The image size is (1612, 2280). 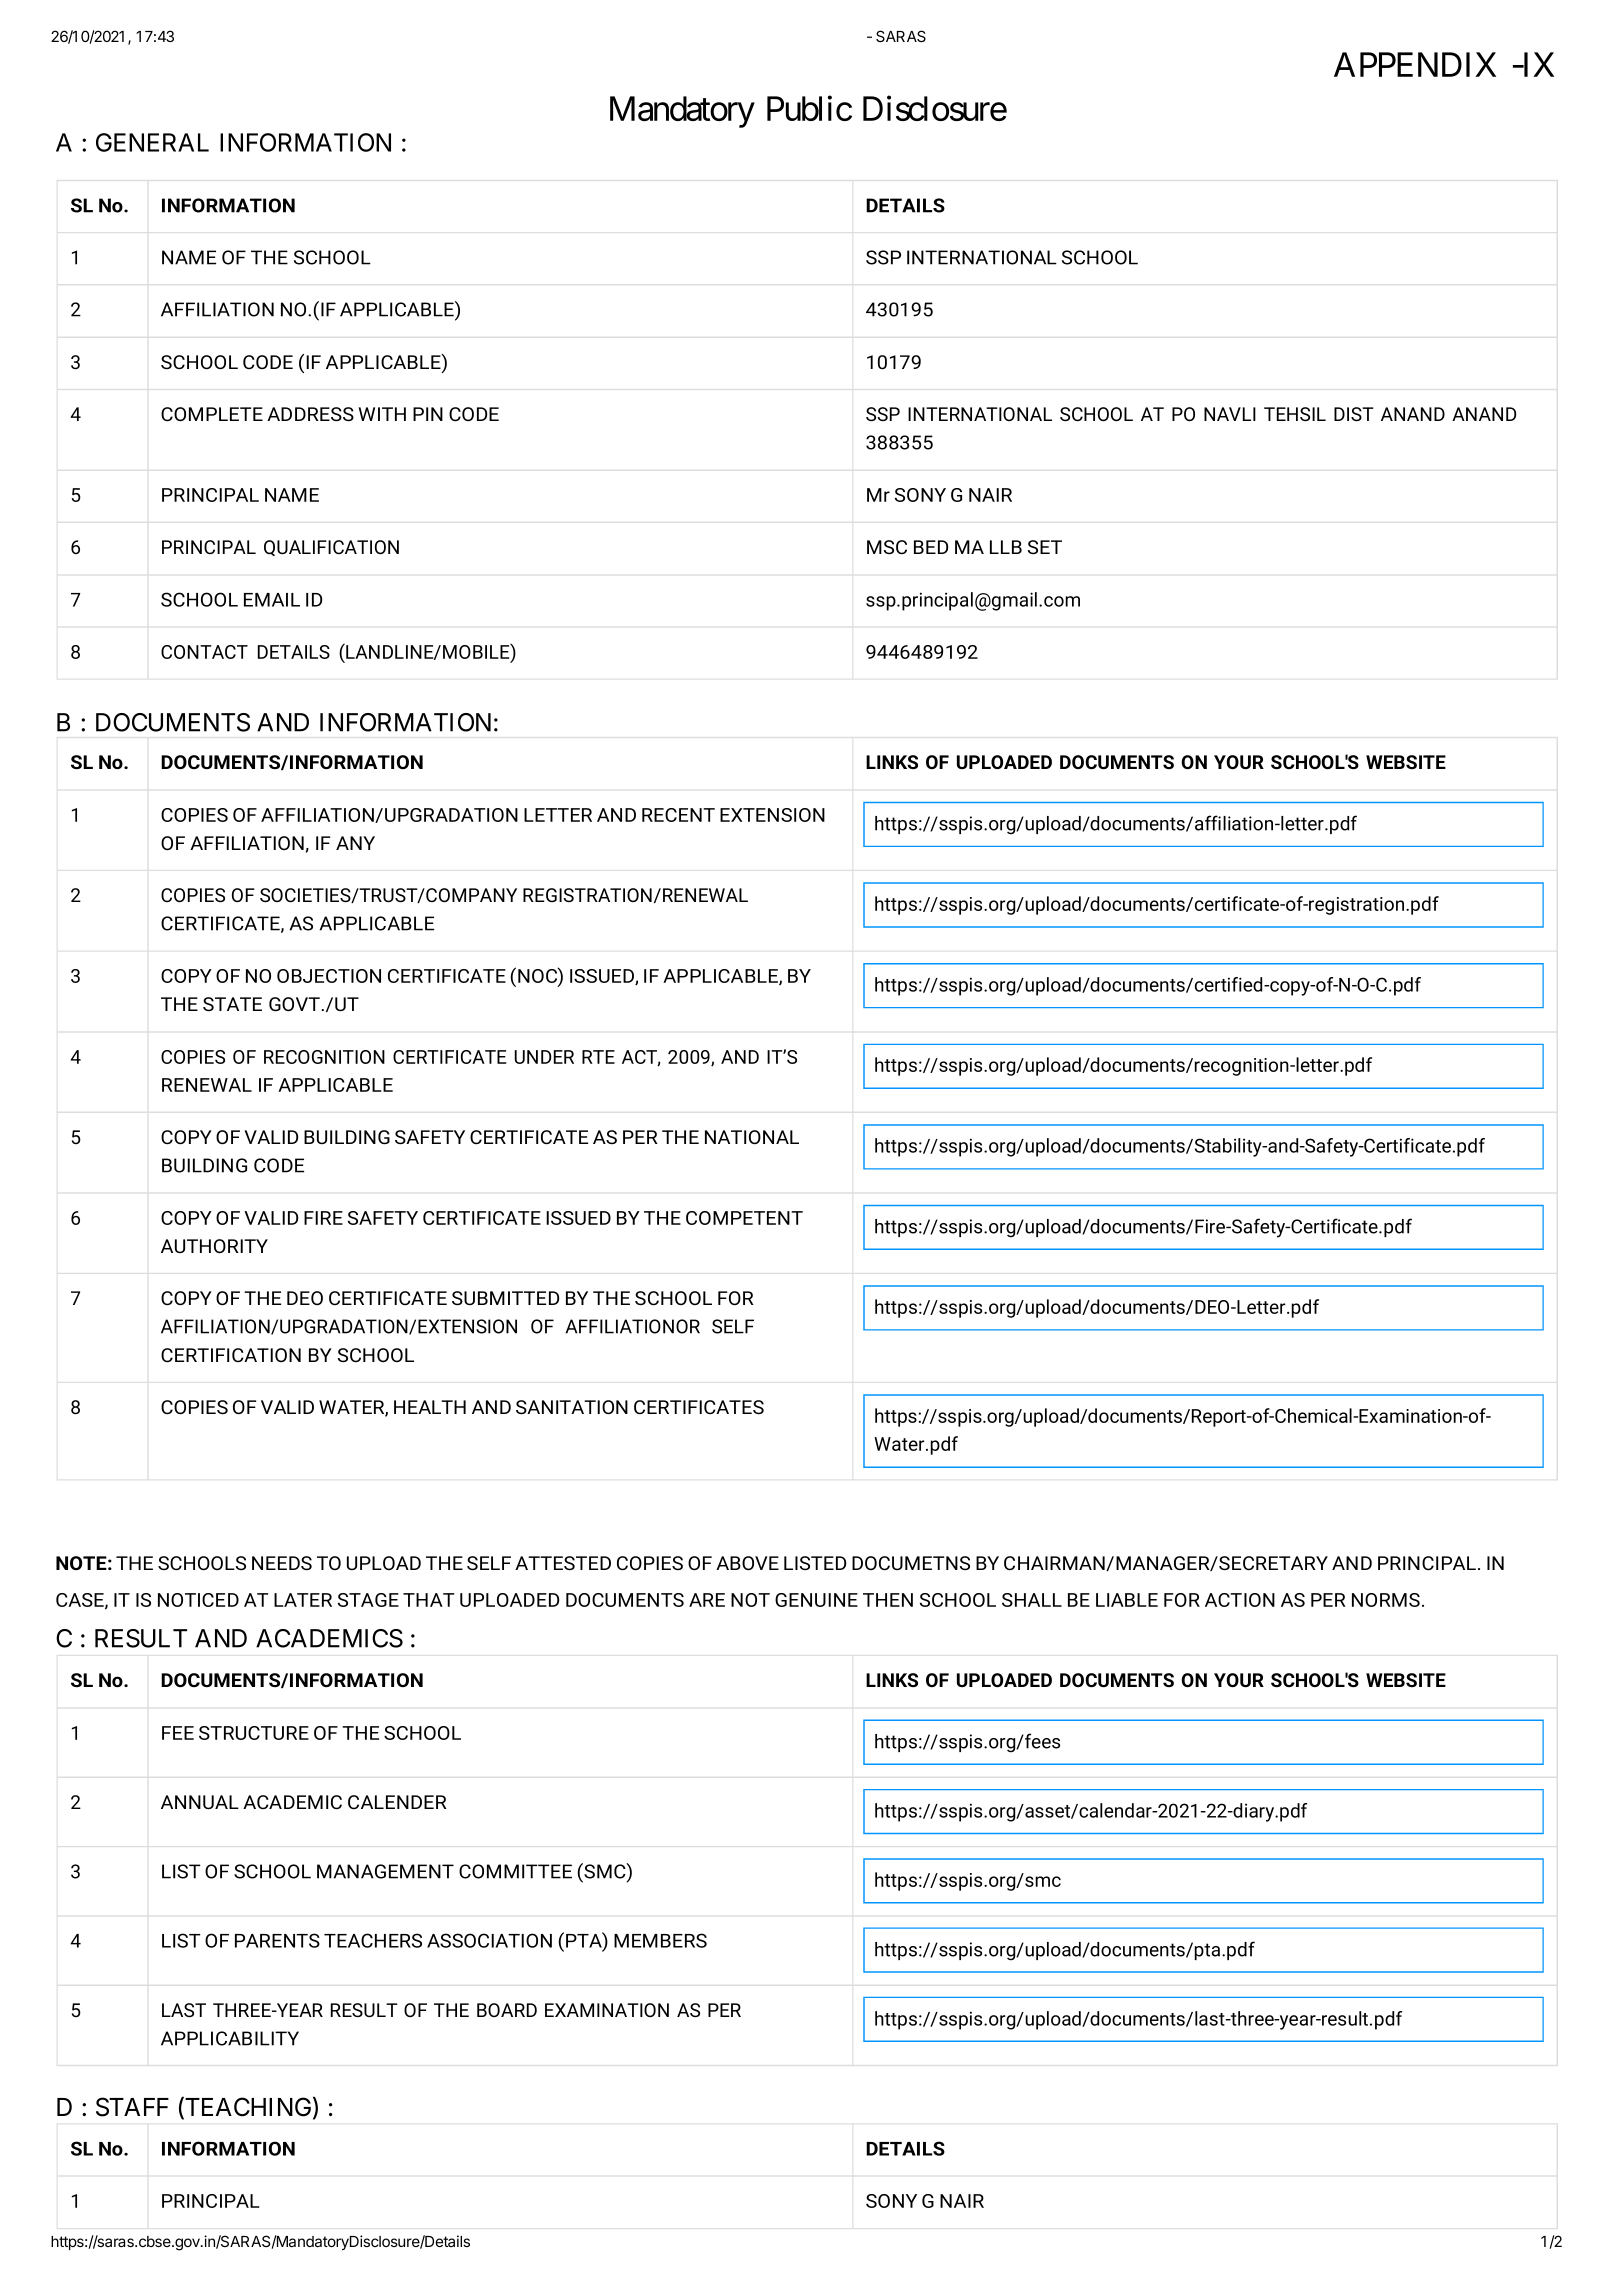 I want to click on ABOVE, so click(x=747, y=1563).
